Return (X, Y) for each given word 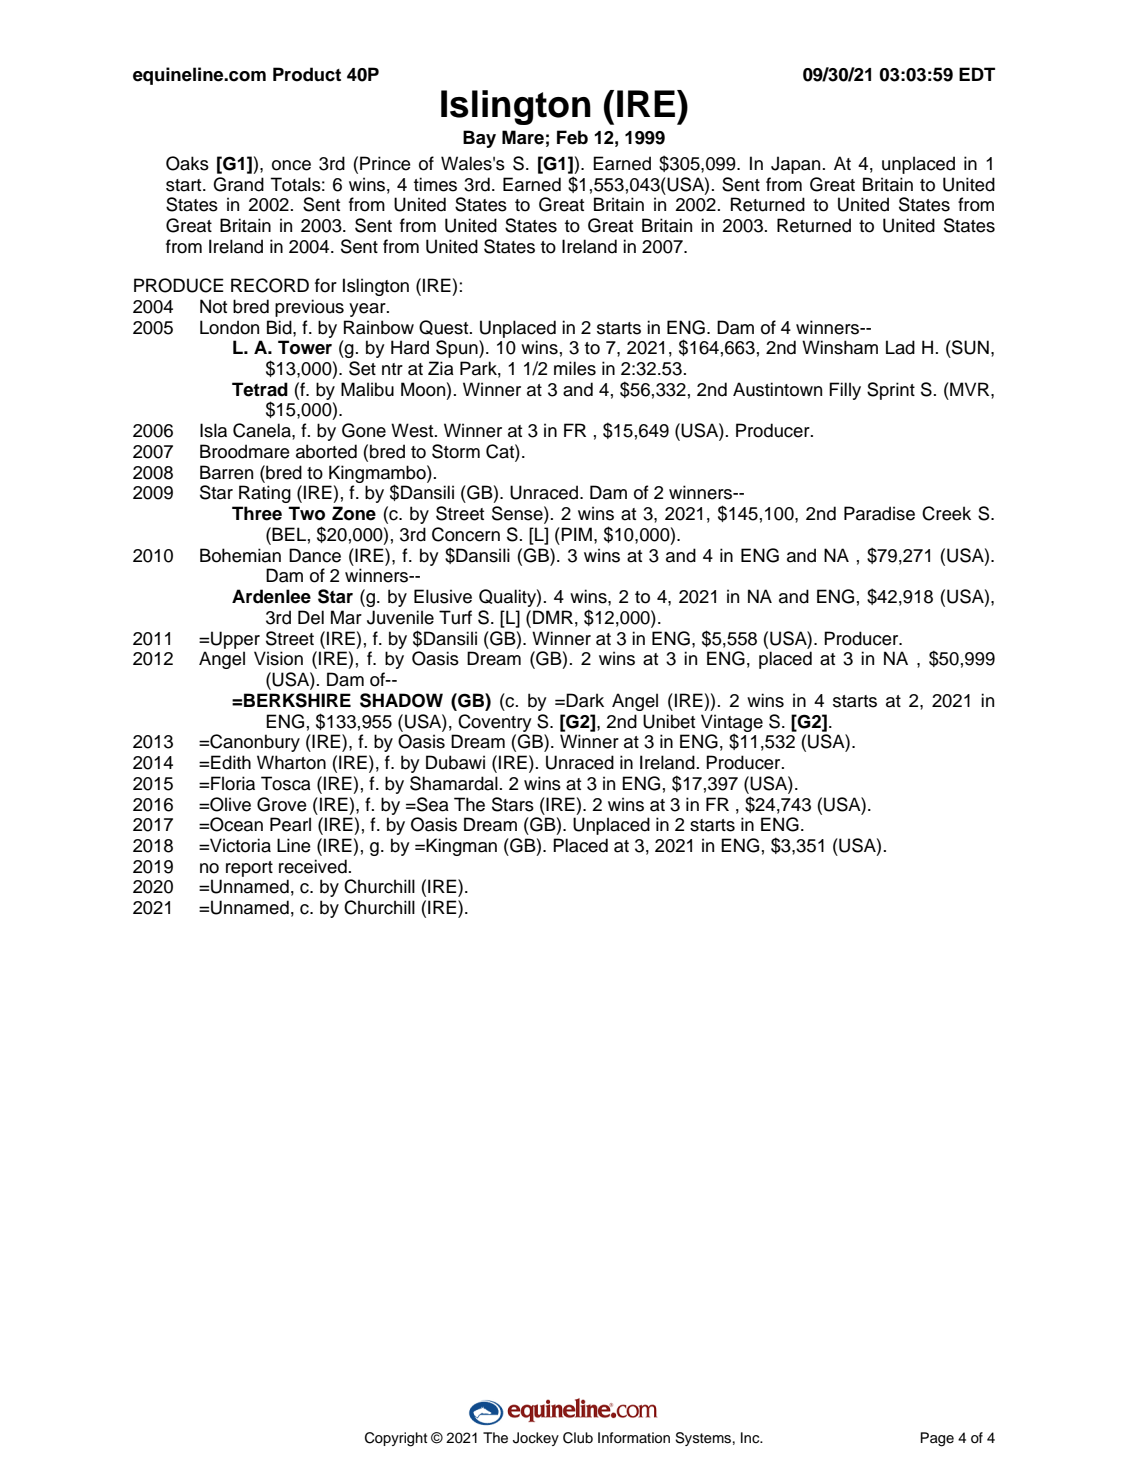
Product (307, 74)
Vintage (732, 724)
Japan (795, 165)
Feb (572, 137)
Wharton (291, 762)
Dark (585, 700)
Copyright (396, 1439)
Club (578, 1438)
